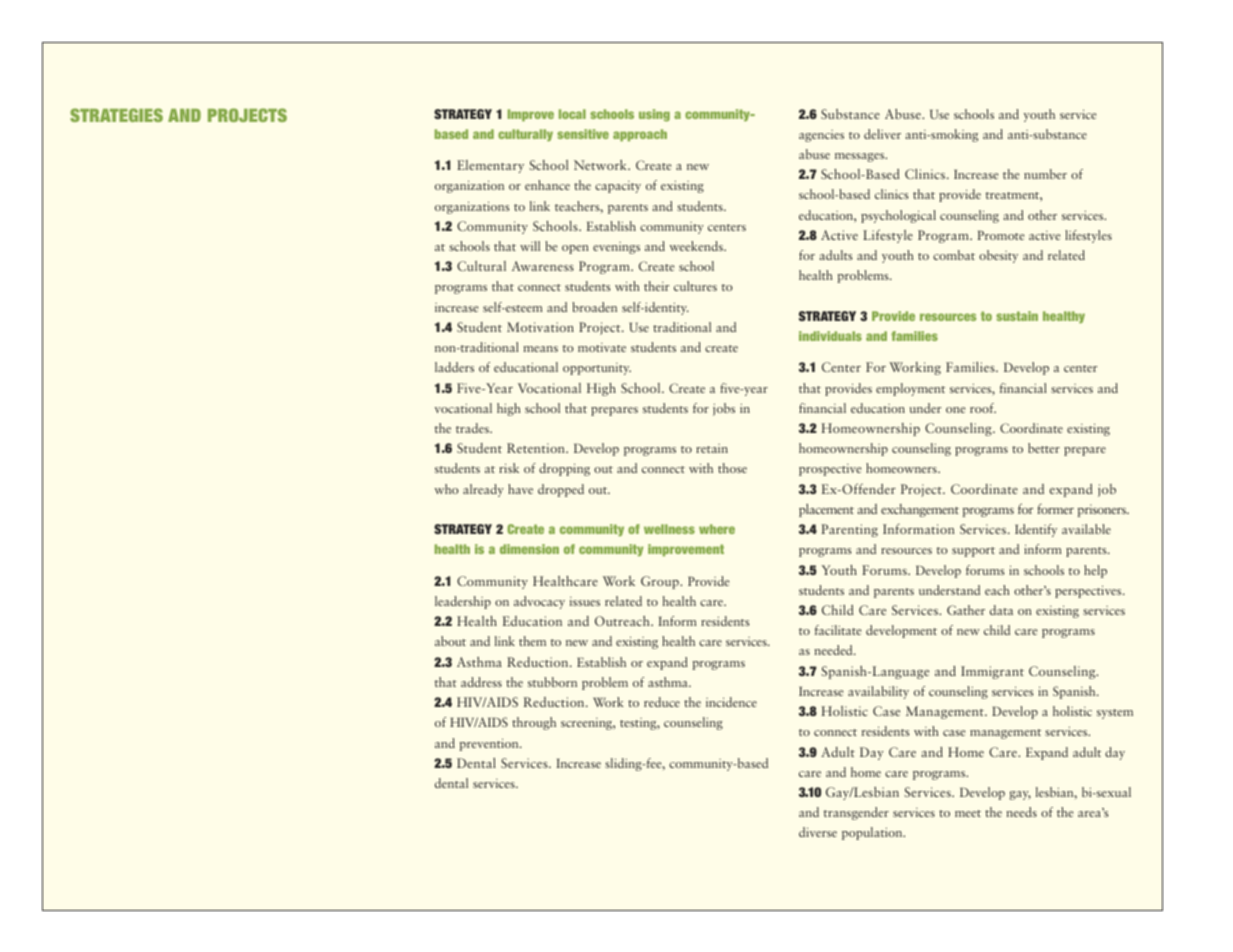  Describe the element at coordinates (530, 246) in the screenshot. I see `will` at that location.
